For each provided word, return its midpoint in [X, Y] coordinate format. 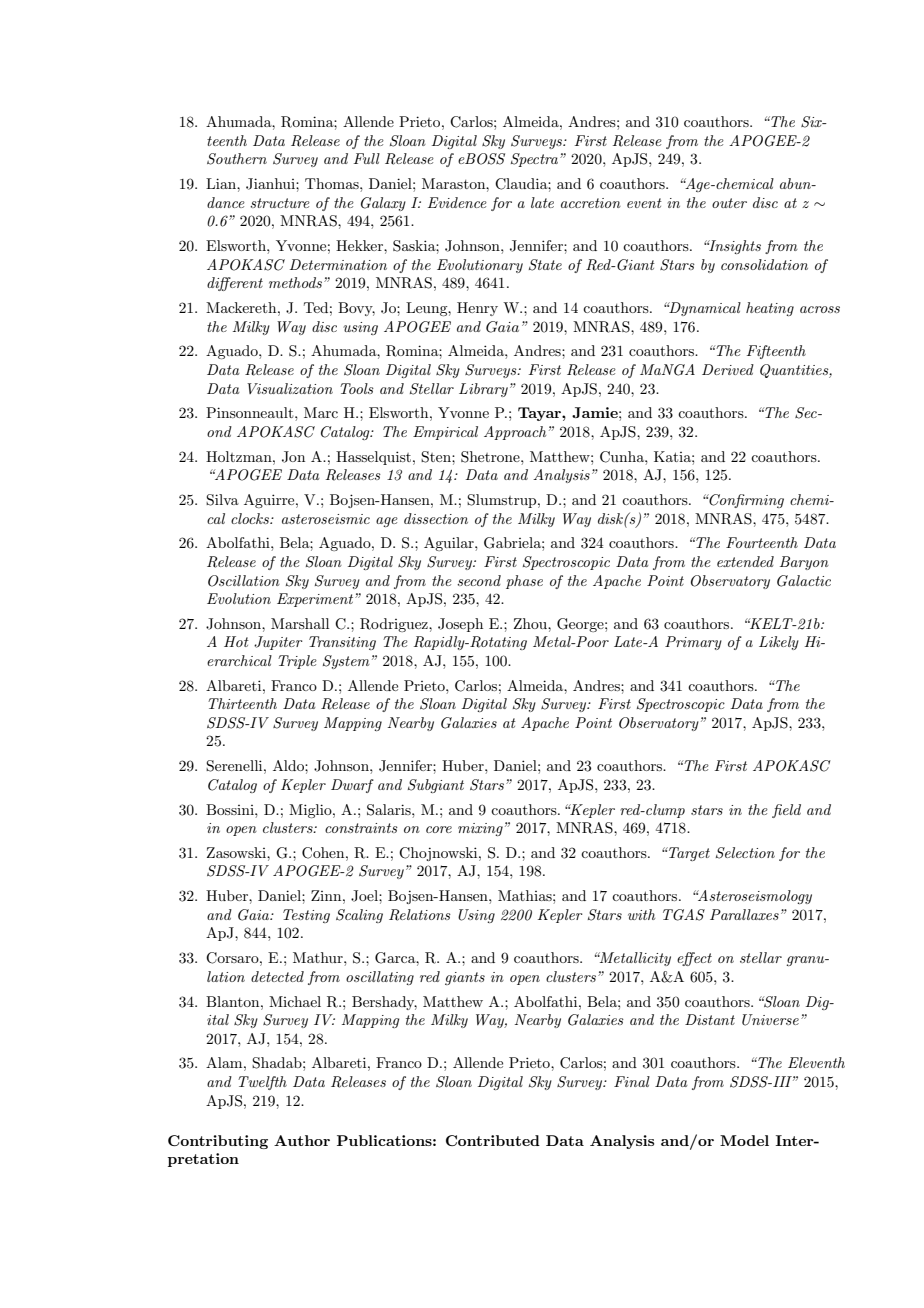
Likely [779, 643]
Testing [306, 916]
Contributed [493, 1140]
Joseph [460, 625]
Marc [321, 412]
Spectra [536, 160]
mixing [480, 829]
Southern [237, 159]
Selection [745, 853]
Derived [728, 369]
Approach [515, 433]
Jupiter [278, 643]
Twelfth [262, 1083]
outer [729, 203]
